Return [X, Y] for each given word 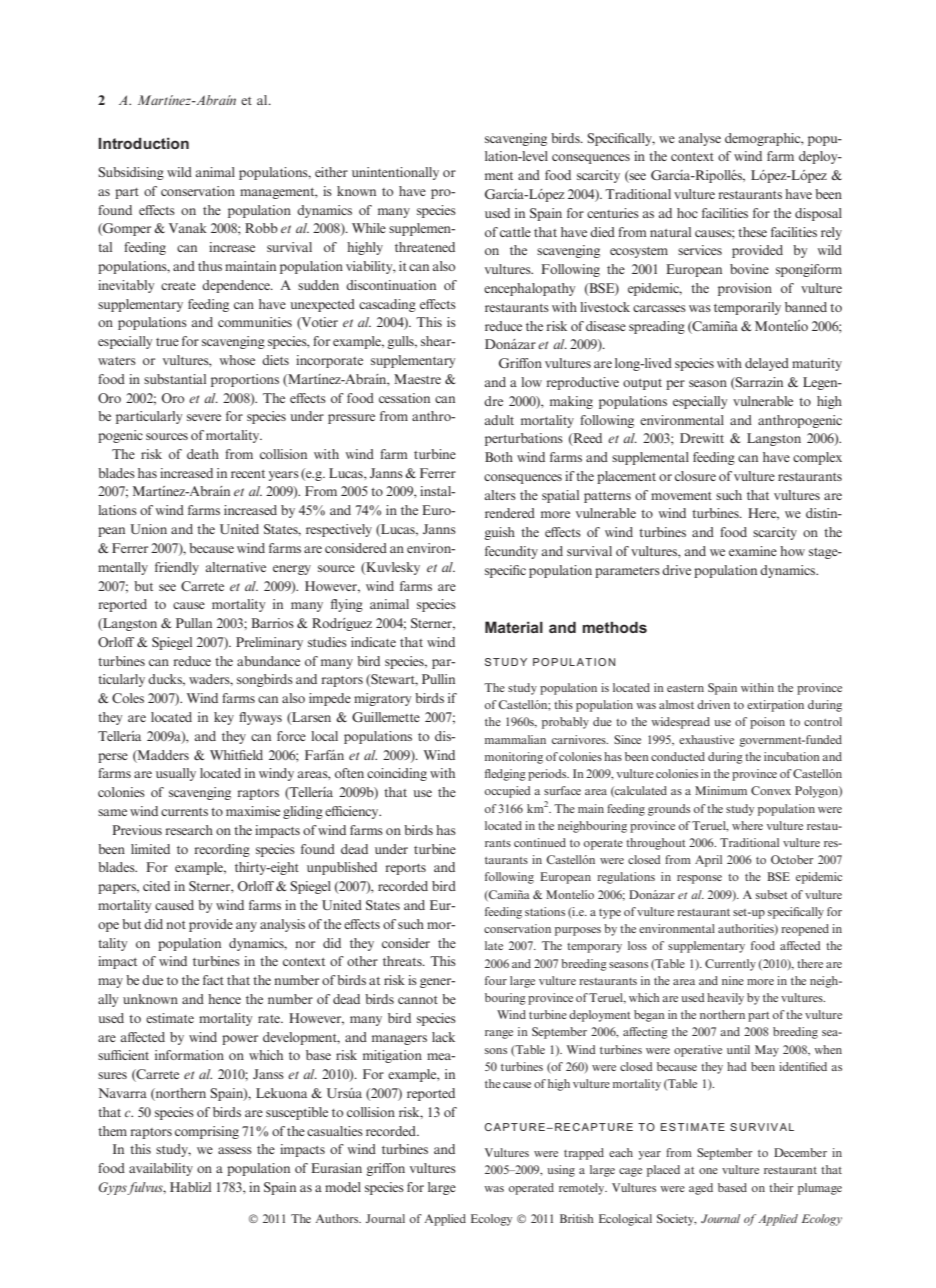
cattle [515, 232]
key [224, 718]
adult [499, 420]
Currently [730, 965]
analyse [700, 139]
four [496, 980]
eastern [685, 688]
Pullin [438, 679]
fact [213, 980]
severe [204, 417]
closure [695, 476]
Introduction [143, 143]
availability [161, 1169]
